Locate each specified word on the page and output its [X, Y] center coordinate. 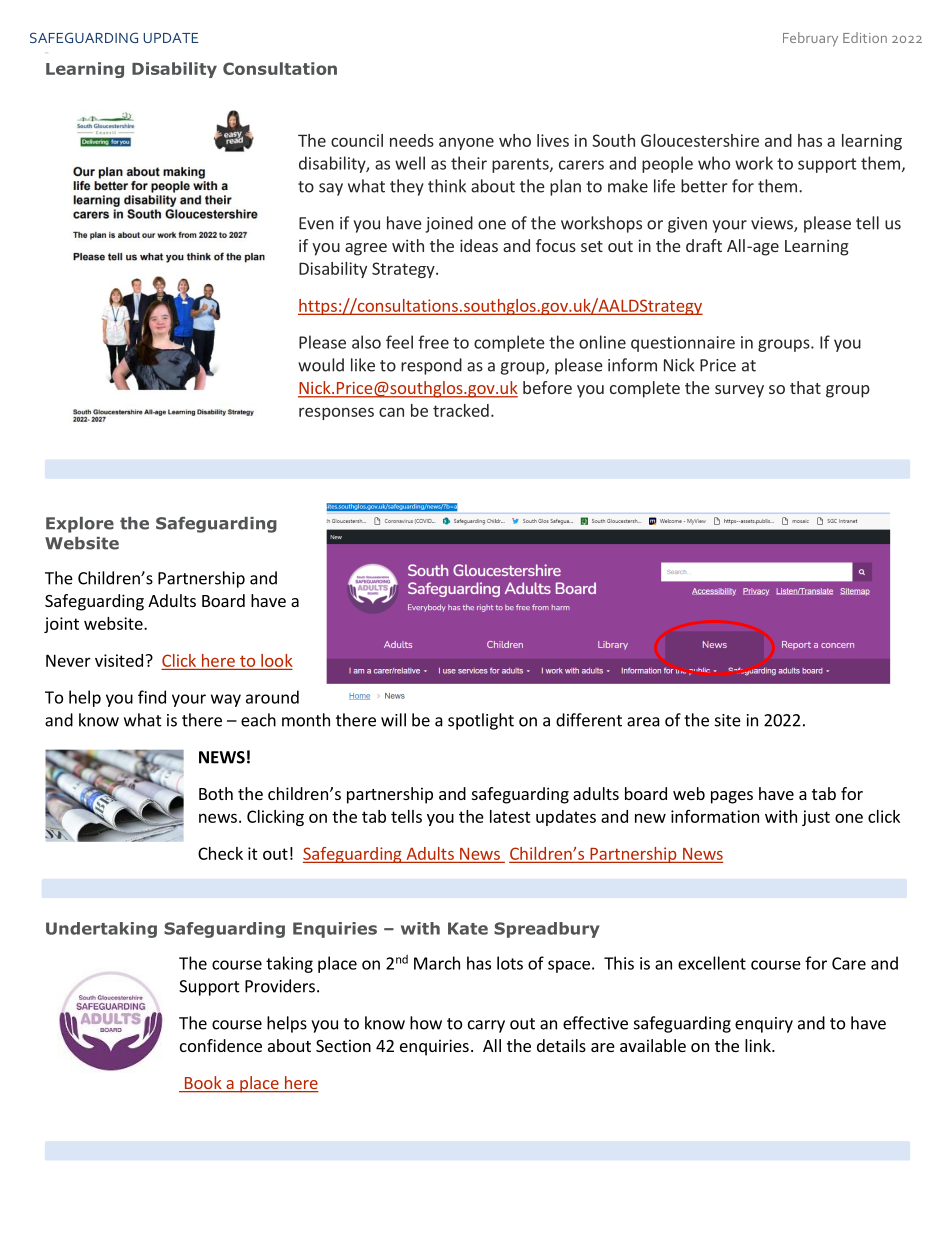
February [810, 39]
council [357, 140]
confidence [221, 1045]
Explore [80, 525]
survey [739, 391]
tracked [461, 410]
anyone [466, 143]
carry [486, 1026]
